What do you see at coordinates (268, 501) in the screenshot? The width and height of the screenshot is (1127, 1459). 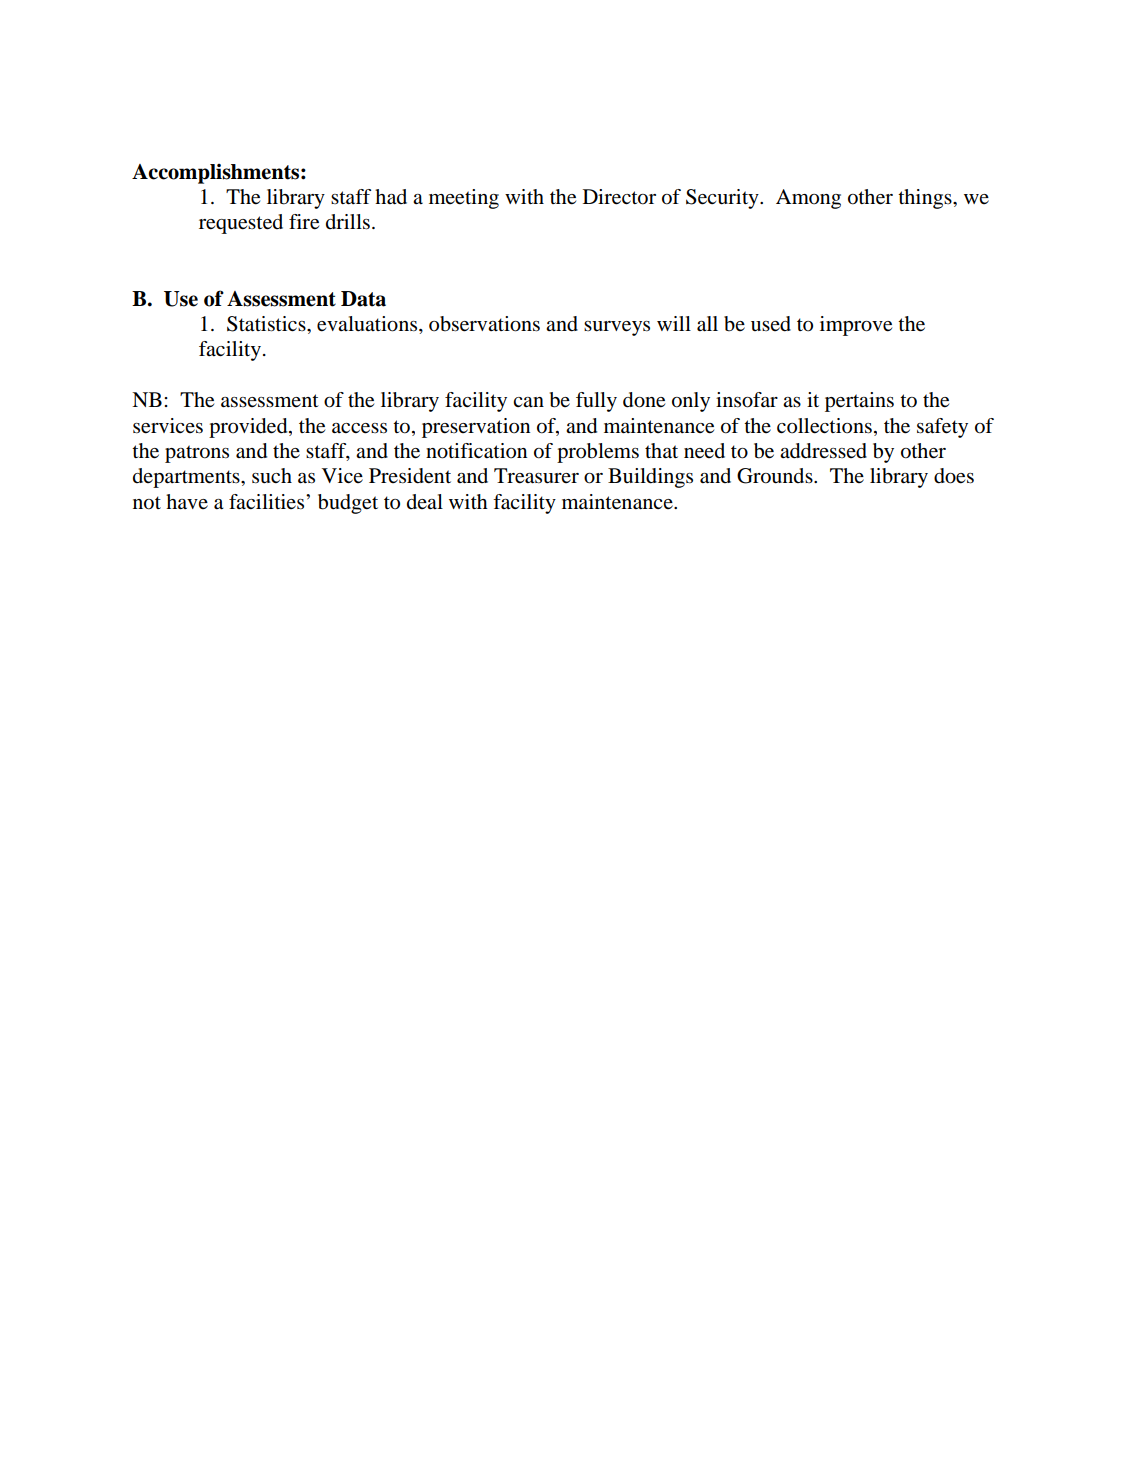 I see `facilities` at bounding box center [268, 501].
